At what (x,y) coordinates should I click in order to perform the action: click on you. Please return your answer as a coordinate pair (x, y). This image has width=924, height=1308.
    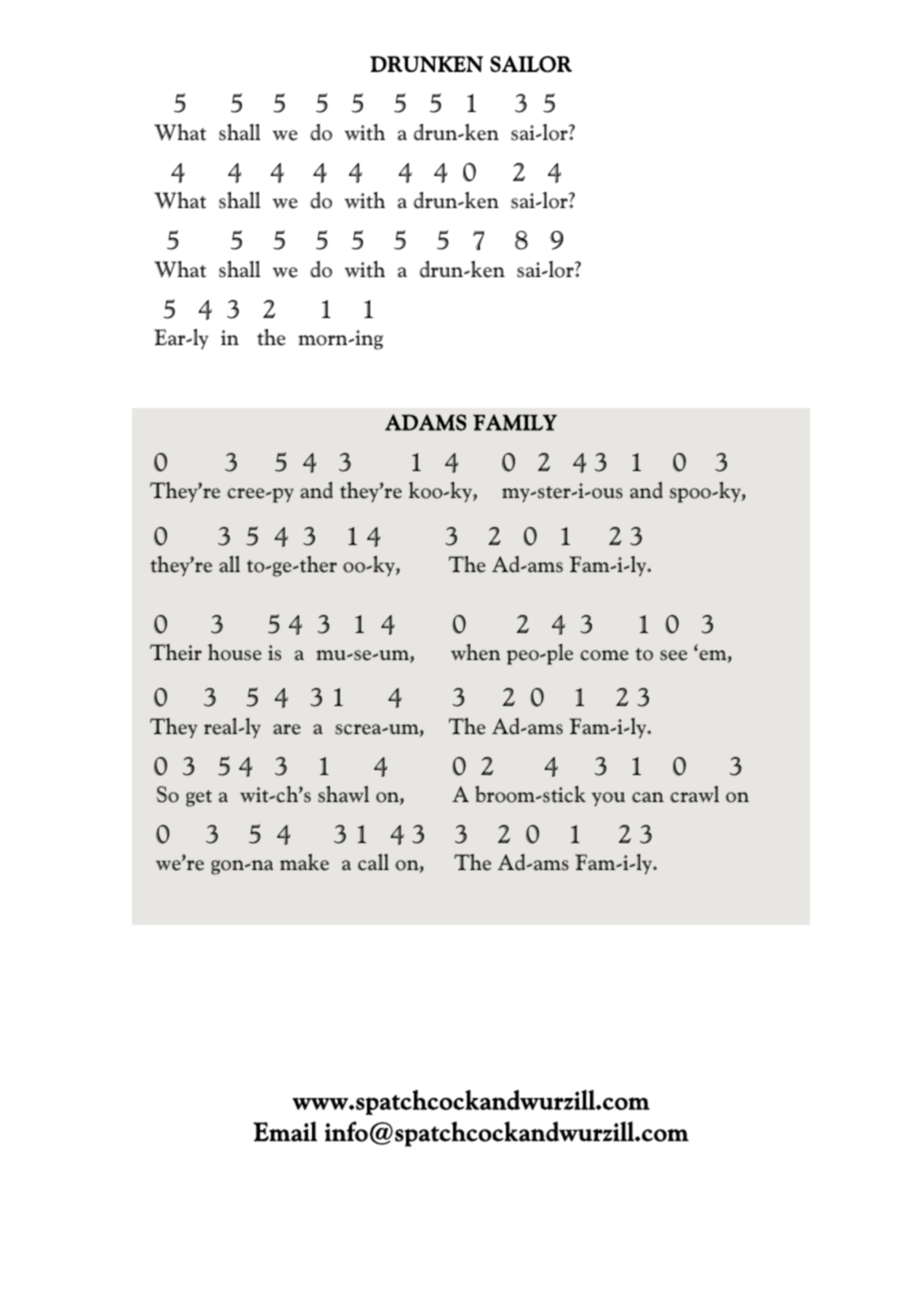
    Looking at the image, I should click on (608, 799).
